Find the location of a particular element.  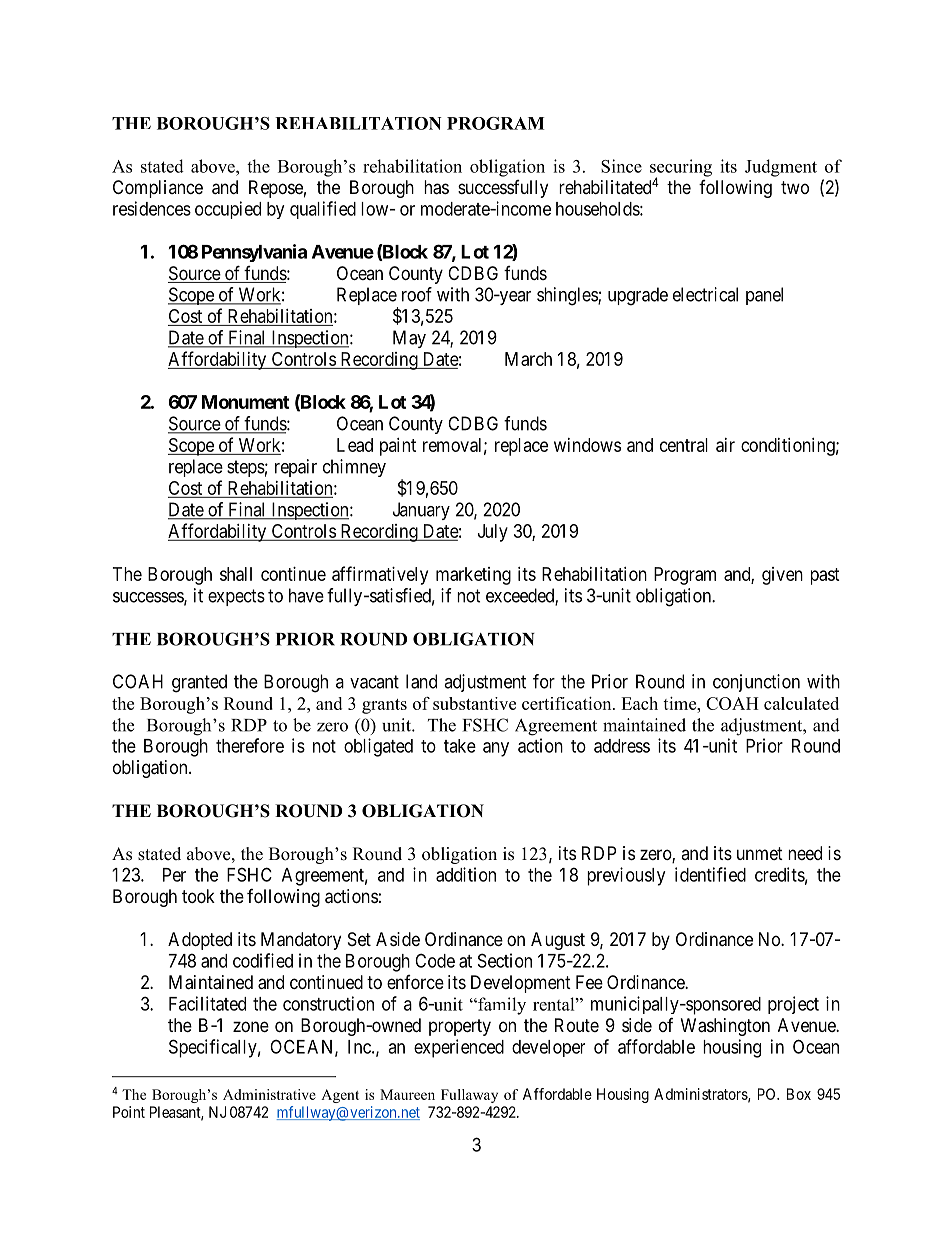

Administrative is located at coordinates (269, 1094).
